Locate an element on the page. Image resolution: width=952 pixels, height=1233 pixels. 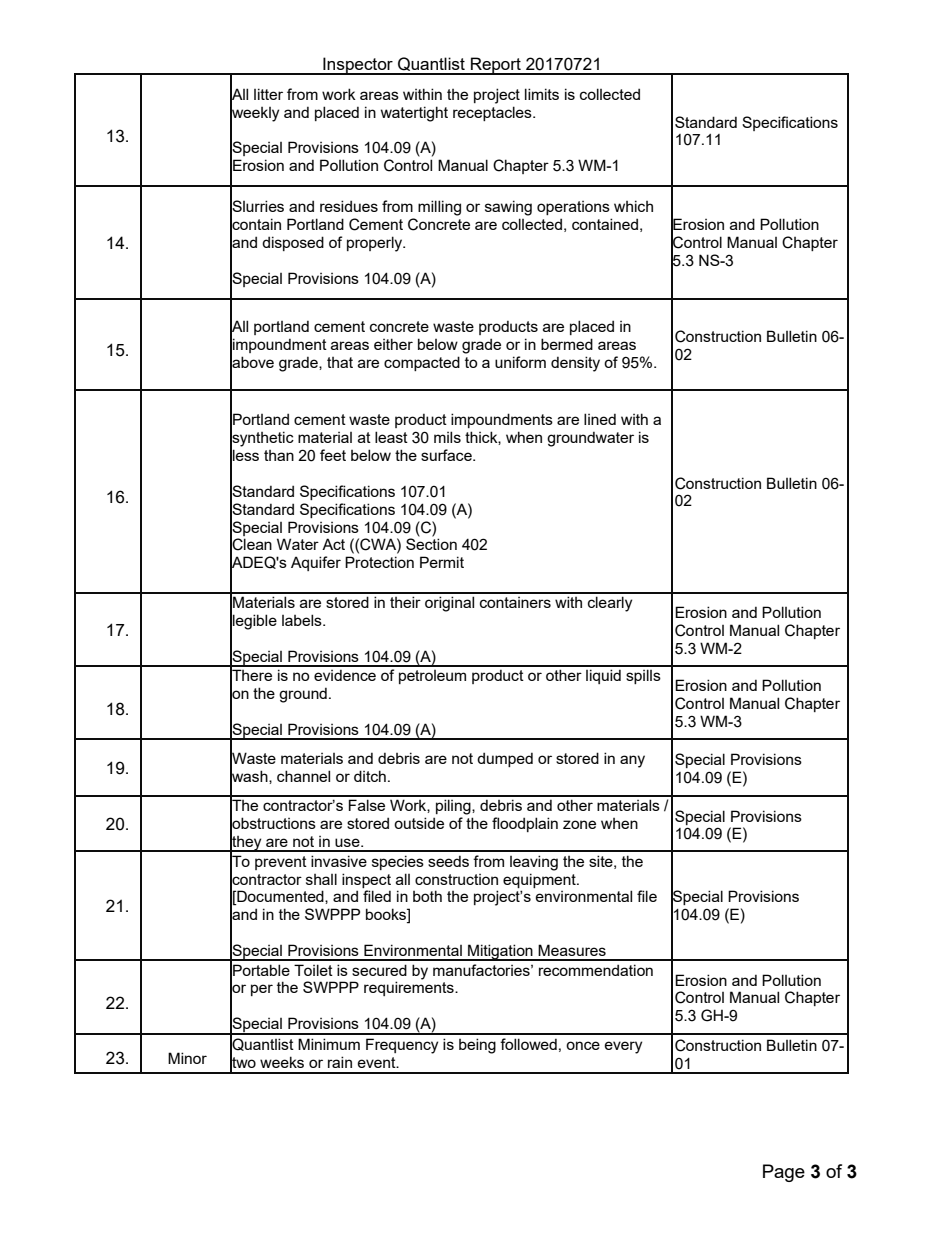
any is located at coordinates (632, 761).
